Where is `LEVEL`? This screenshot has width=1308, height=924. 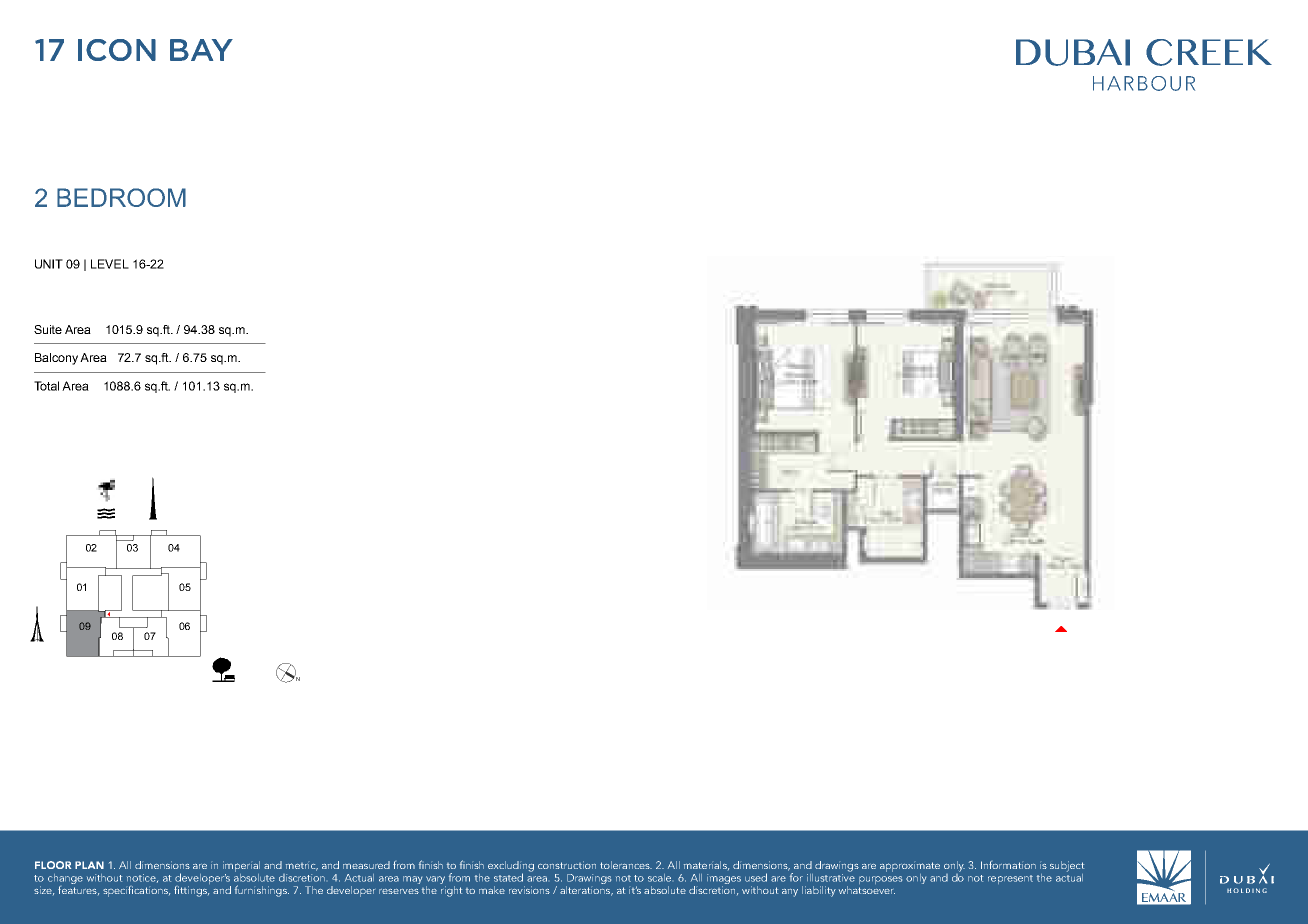
LEVEL is located at coordinates (110, 264).
